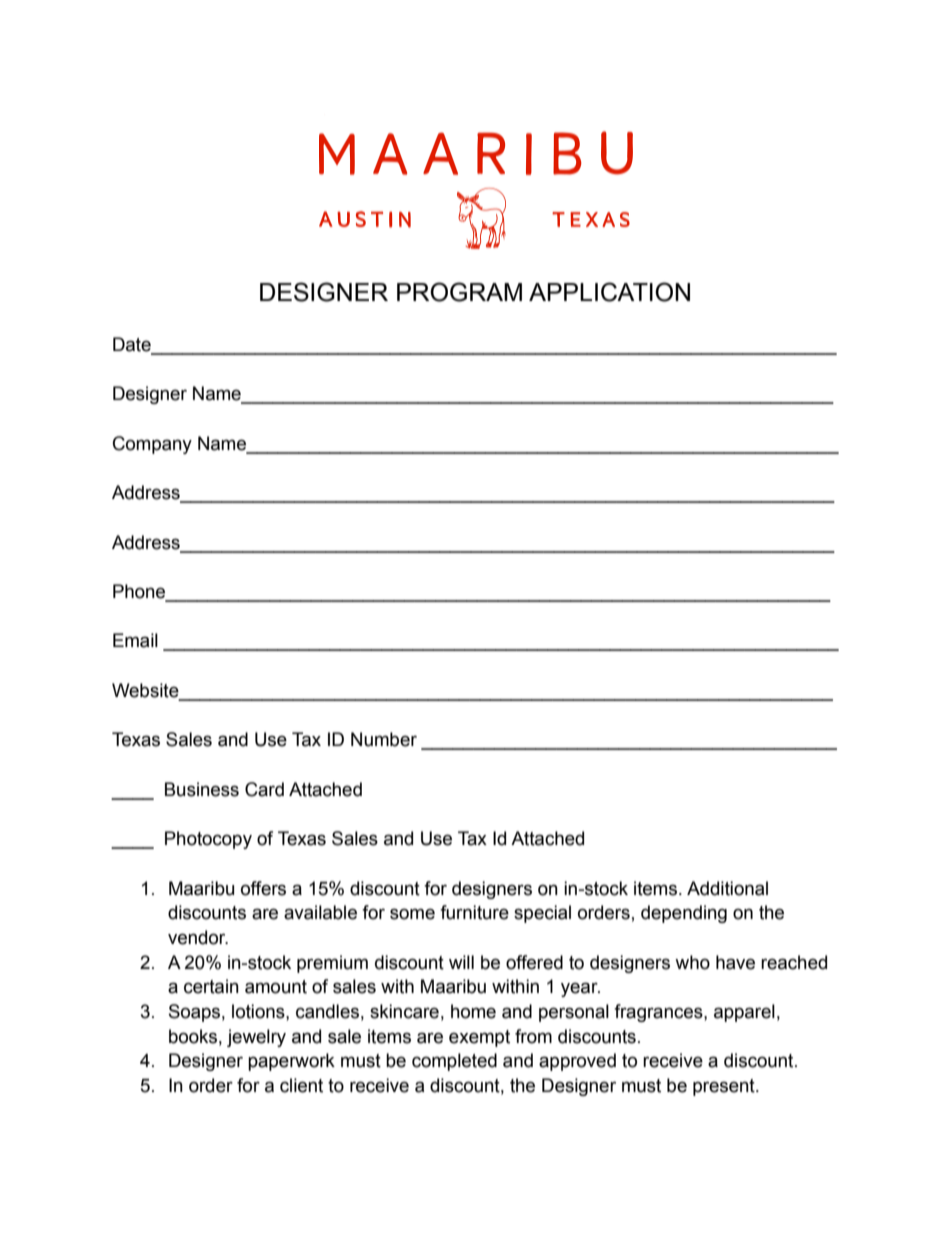 The image size is (952, 1233). I want to click on Email, so click(135, 640).
